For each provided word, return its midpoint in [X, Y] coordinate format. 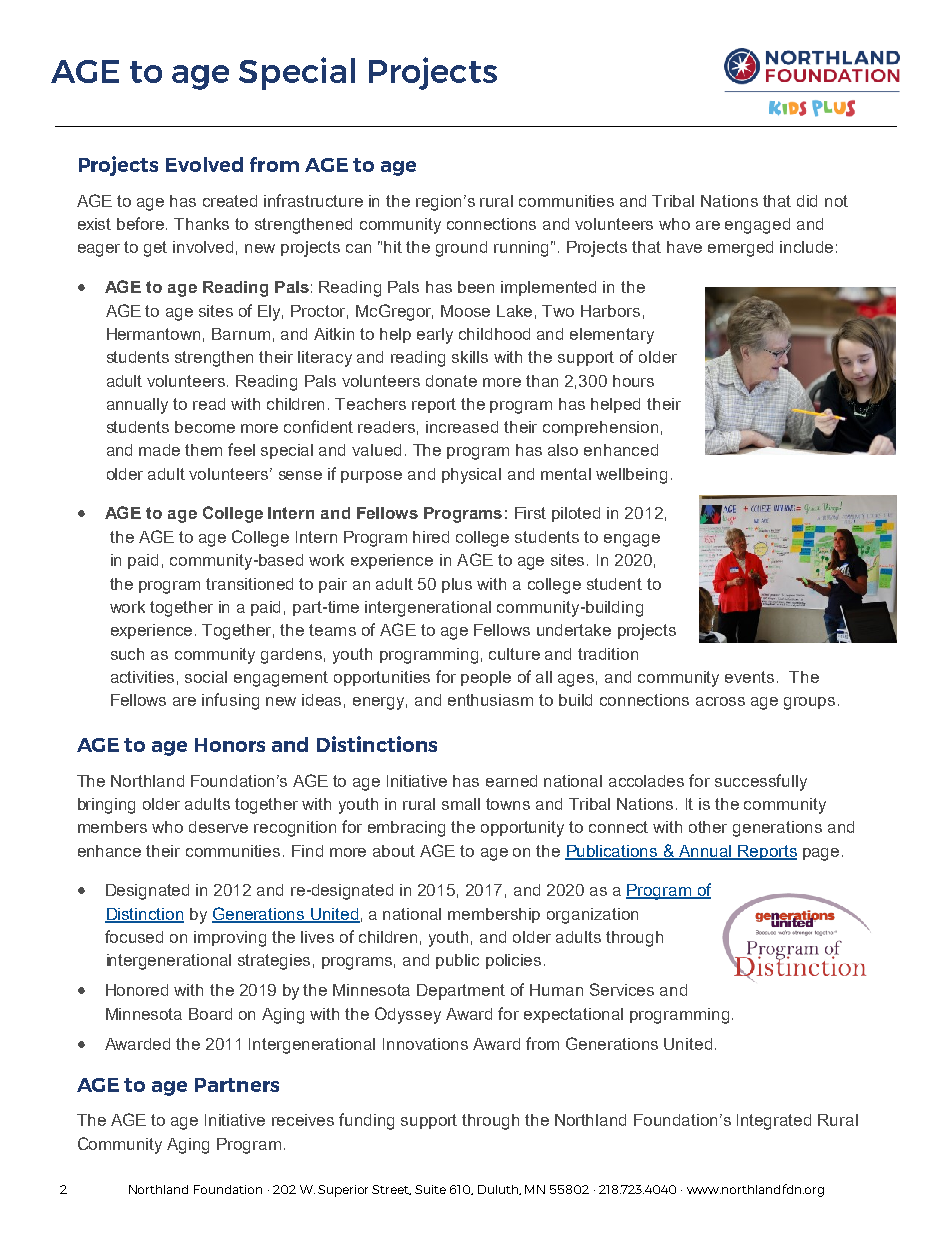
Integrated [774, 1122]
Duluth [499, 1190]
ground [461, 249]
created [230, 201]
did [807, 201]
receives [303, 1120]
